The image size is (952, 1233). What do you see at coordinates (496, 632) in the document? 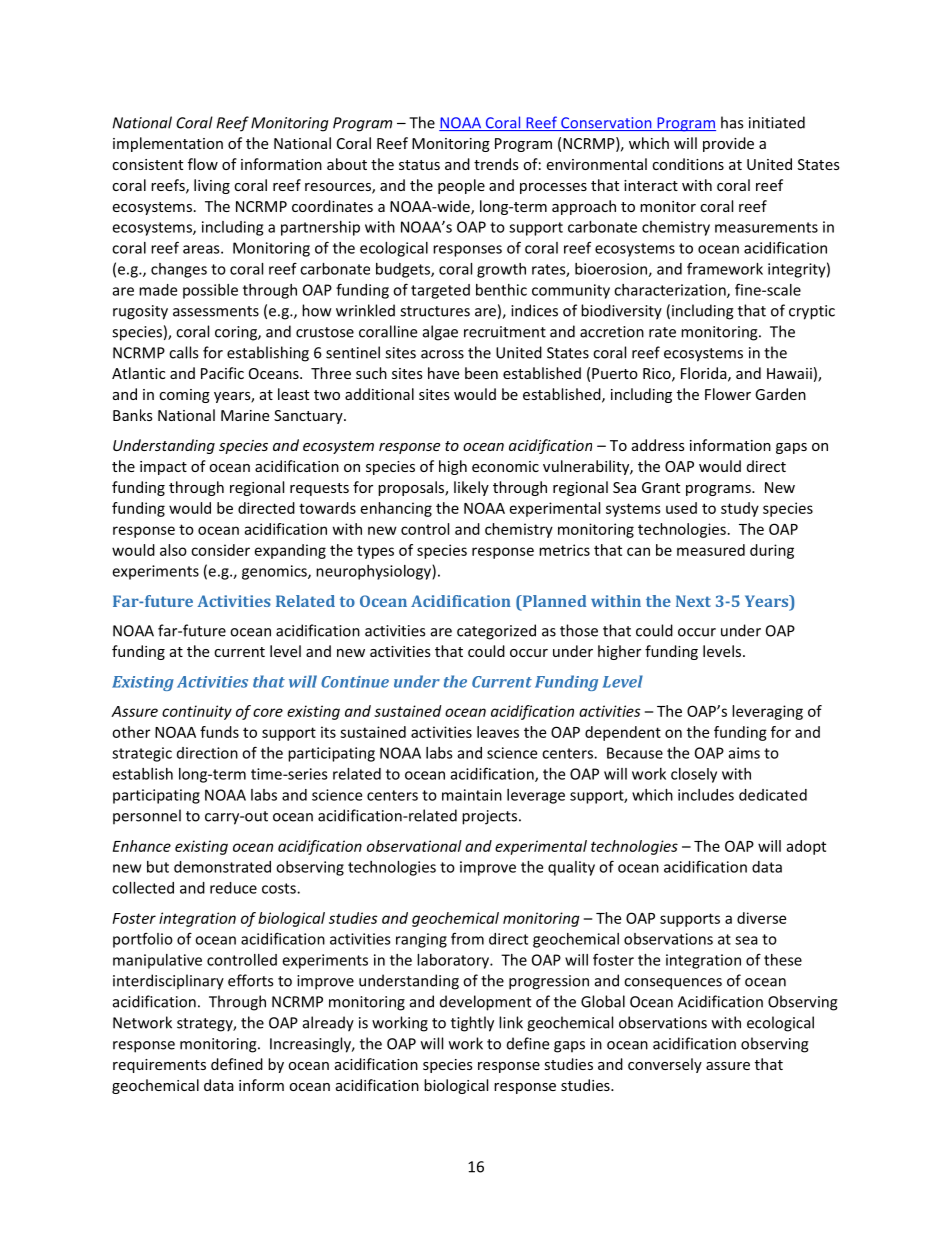
I see `categorized` at bounding box center [496, 632].
